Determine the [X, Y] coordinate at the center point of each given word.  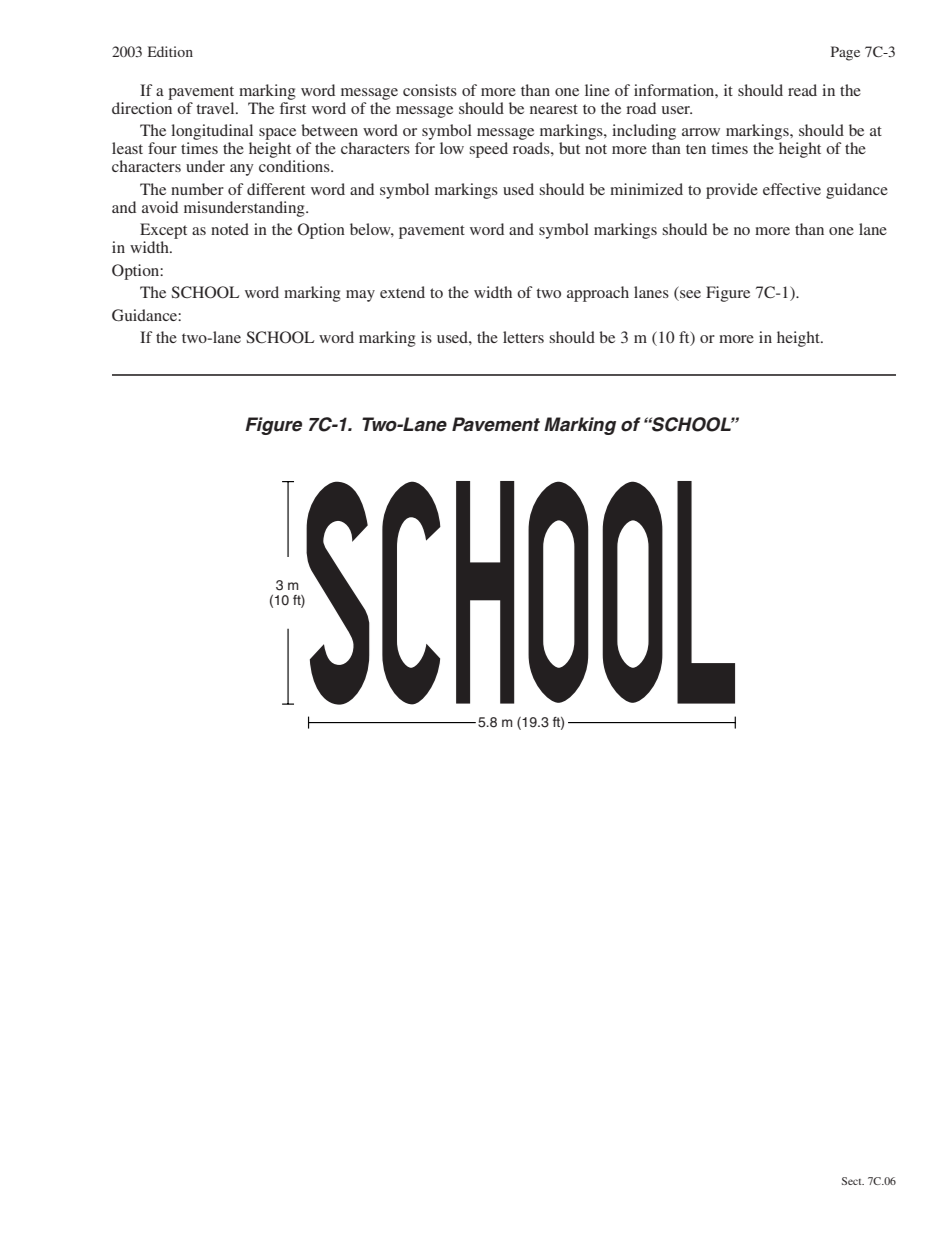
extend [402, 292]
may [360, 296]
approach [598, 294]
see [689, 295]
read [802, 90]
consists [430, 90]
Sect [853, 1181]
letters [523, 337]
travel [216, 108]
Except [163, 231]
